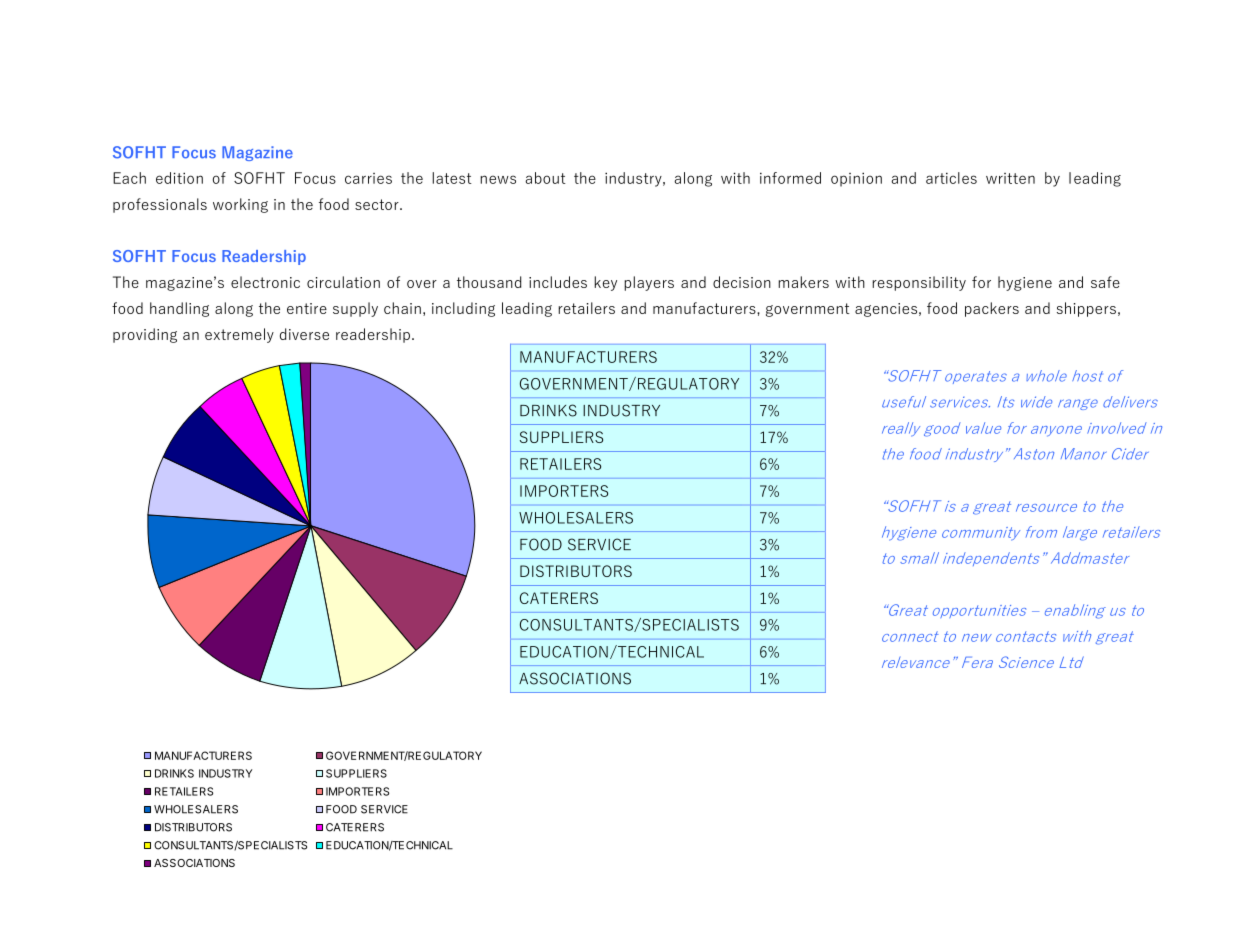 This image has height=952, width=1233. Describe the element at coordinates (605, 283) in the image. I see `key` at that location.
